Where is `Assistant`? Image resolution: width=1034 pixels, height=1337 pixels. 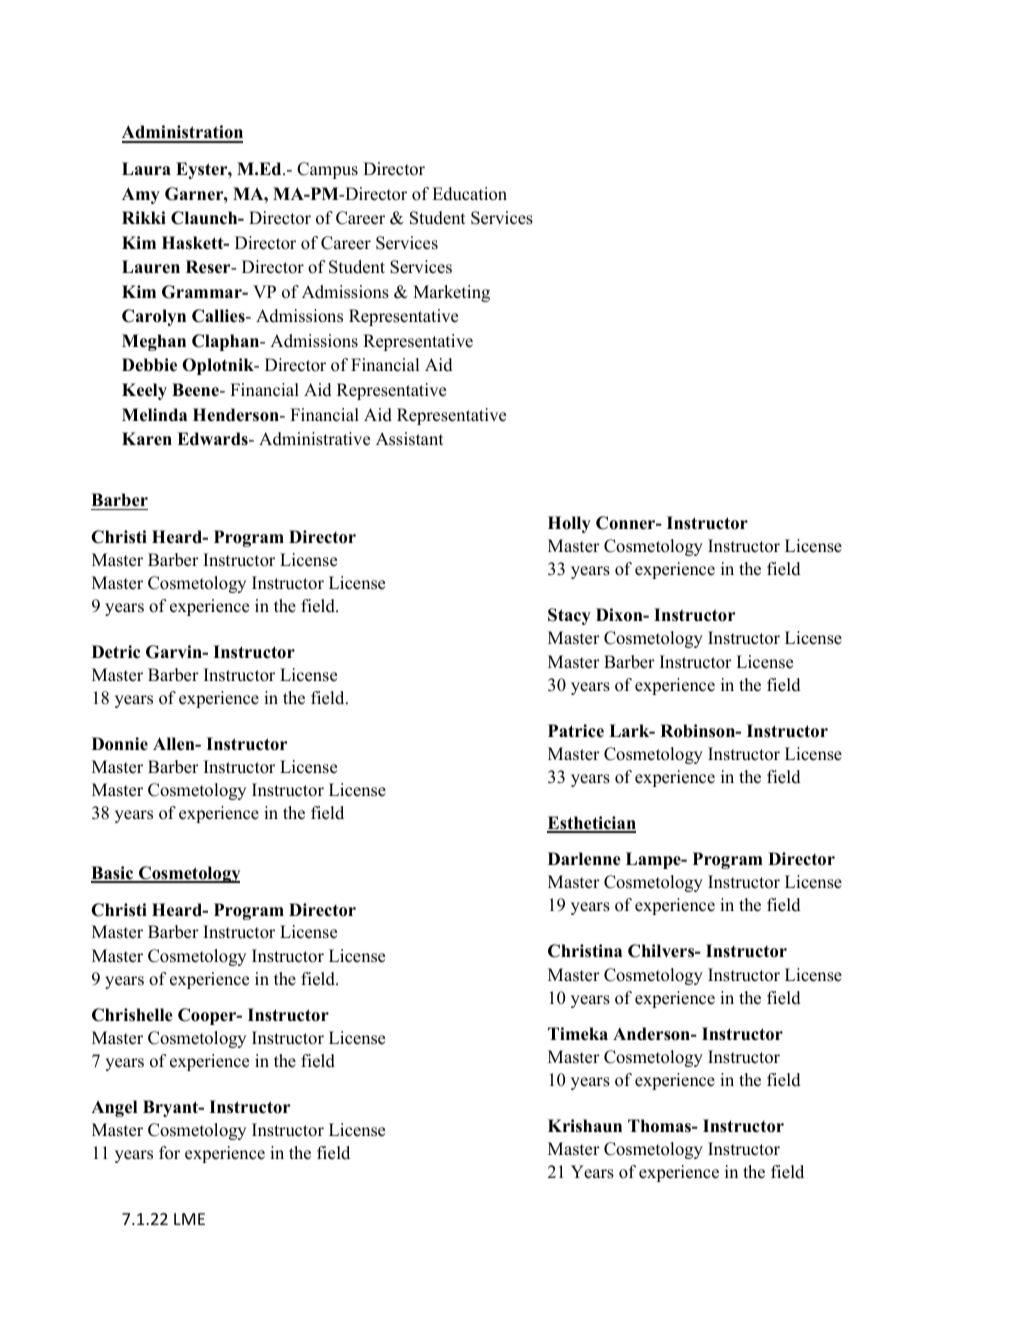 Assistant is located at coordinates (410, 439).
